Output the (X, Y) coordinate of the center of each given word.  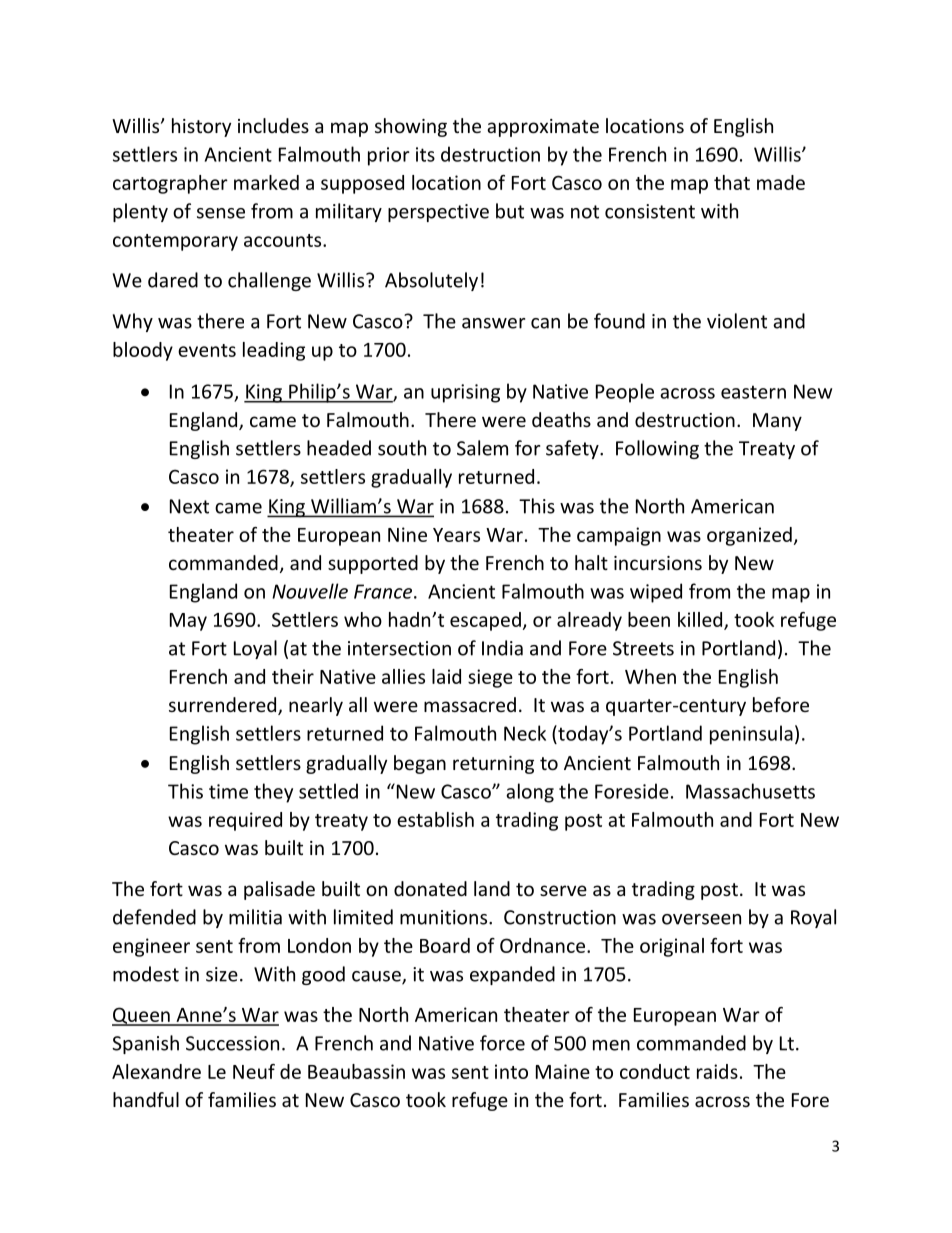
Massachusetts (750, 791)
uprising (465, 393)
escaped (485, 621)
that (732, 182)
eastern (753, 392)
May (188, 622)
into (511, 1071)
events (207, 350)
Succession (232, 1043)
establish (435, 819)
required (245, 821)
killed (700, 619)
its (425, 154)
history (201, 127)
